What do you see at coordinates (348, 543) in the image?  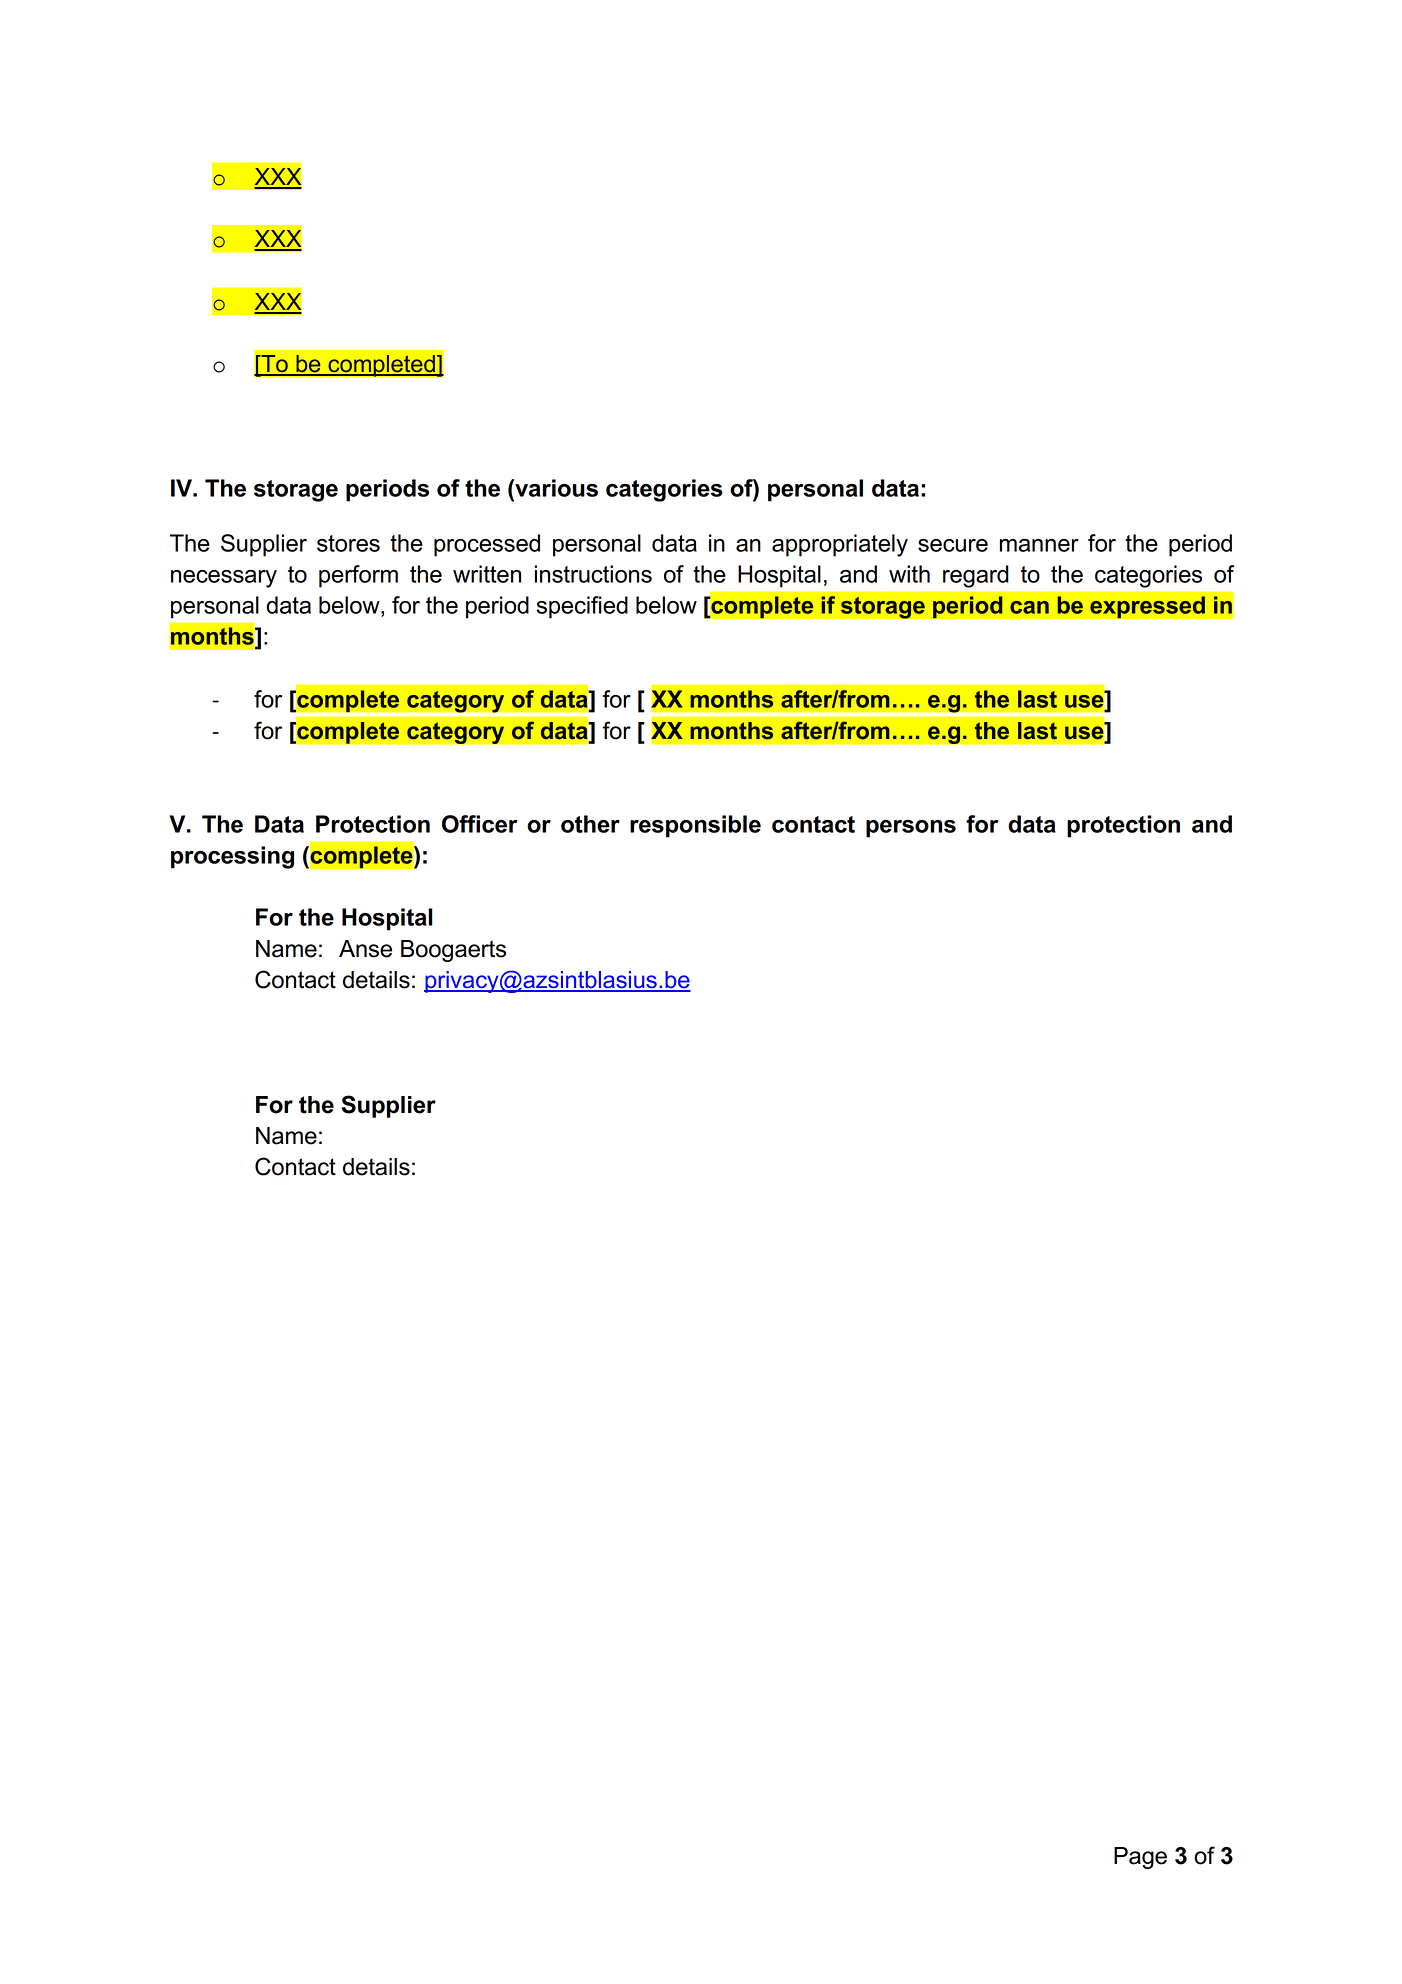 I see `stores` at bounding box center [348, 543].
